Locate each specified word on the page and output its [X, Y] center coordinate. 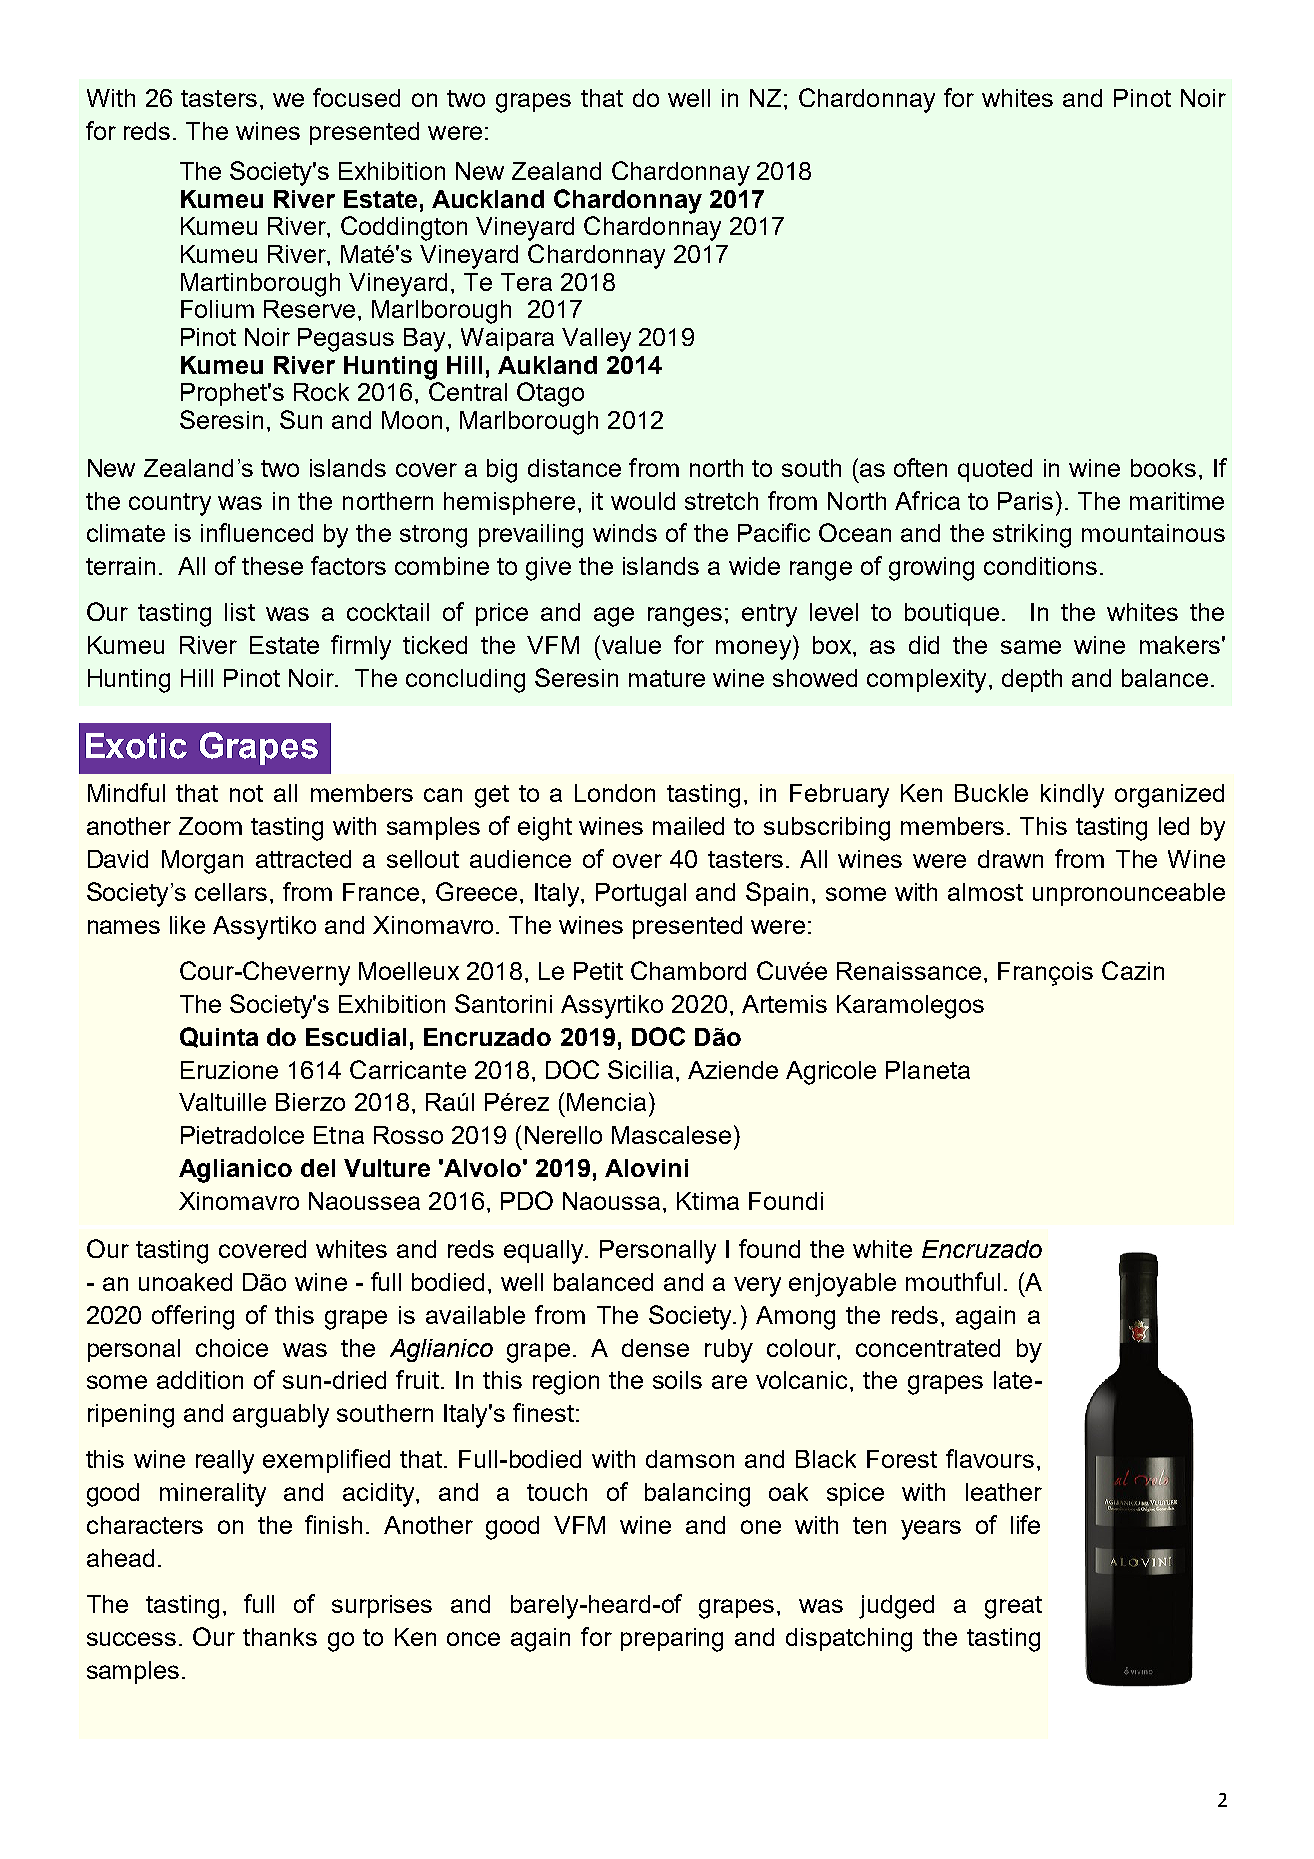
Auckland [488, 199]
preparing [672, 1640]
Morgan [202, 862]
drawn [1010, 859]
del [318, 1168]
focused [356, 97]
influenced [257, 532]
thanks [280, 1637]
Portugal [641, 895]
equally [545, 1252]
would [643, 501]
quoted [995, 470]
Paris [1025, 501]
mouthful [953, 1281]
